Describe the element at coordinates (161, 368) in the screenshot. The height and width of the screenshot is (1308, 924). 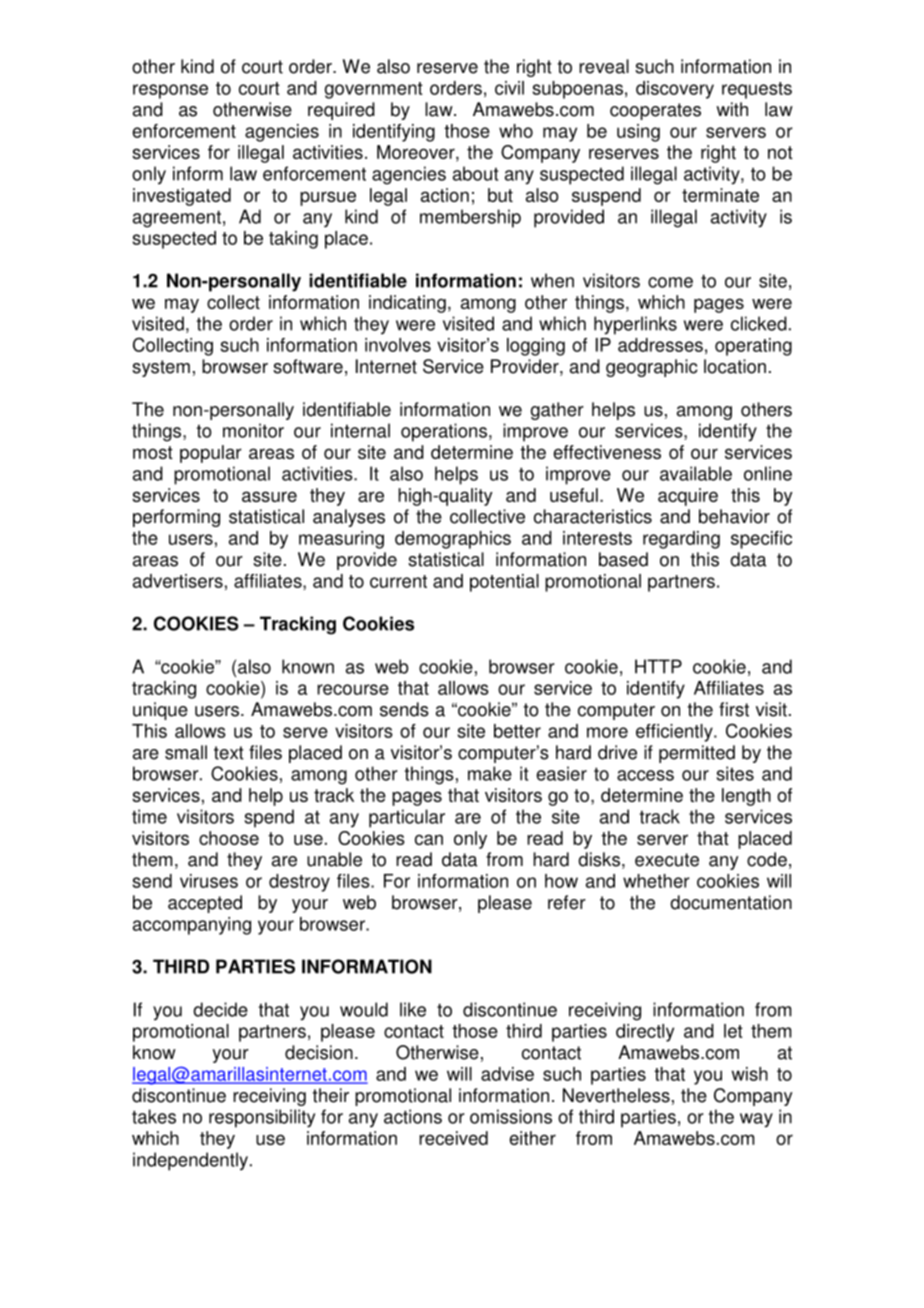
I see `system` at that location.
